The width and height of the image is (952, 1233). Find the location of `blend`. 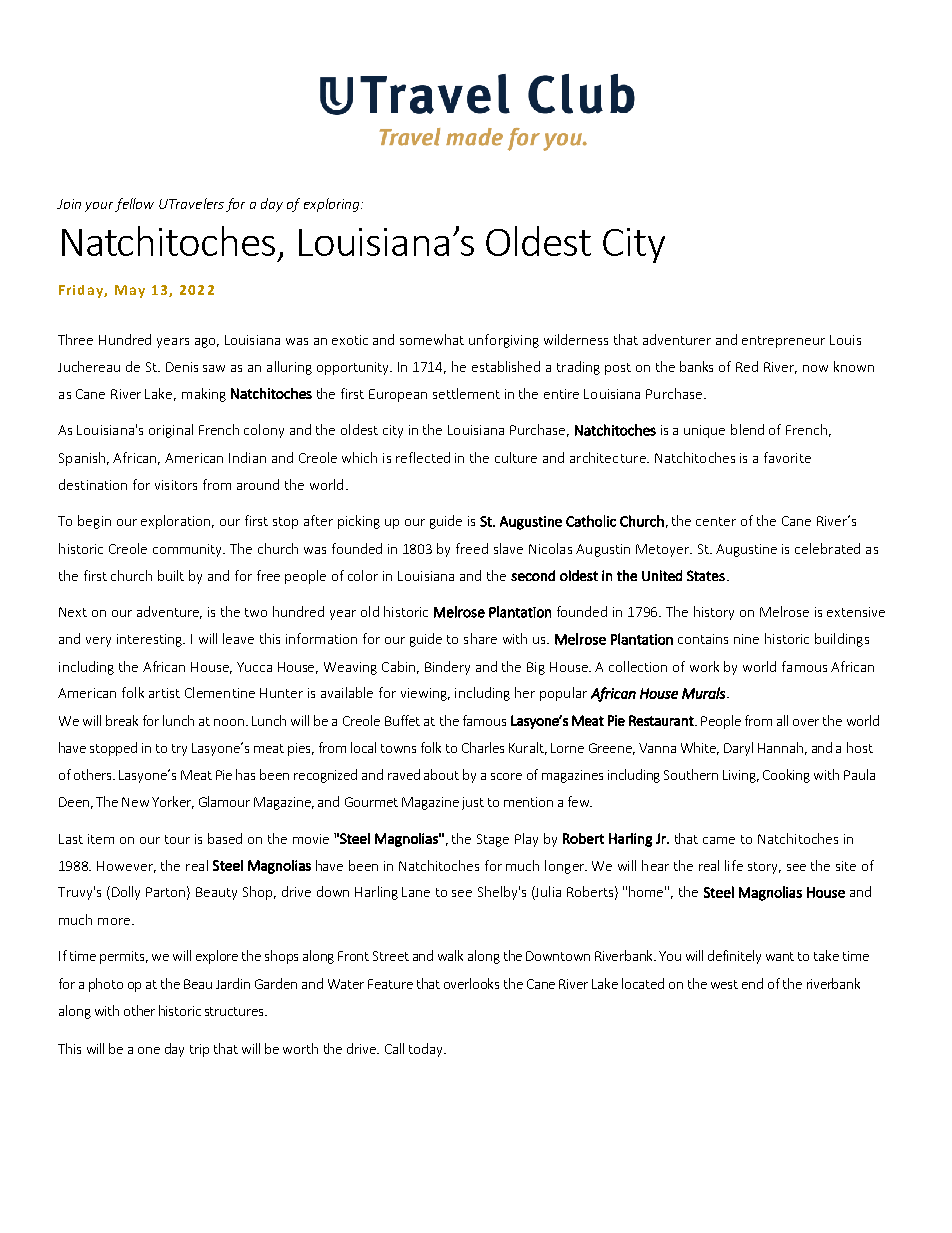

blend is located at coordinates (747, 429).
